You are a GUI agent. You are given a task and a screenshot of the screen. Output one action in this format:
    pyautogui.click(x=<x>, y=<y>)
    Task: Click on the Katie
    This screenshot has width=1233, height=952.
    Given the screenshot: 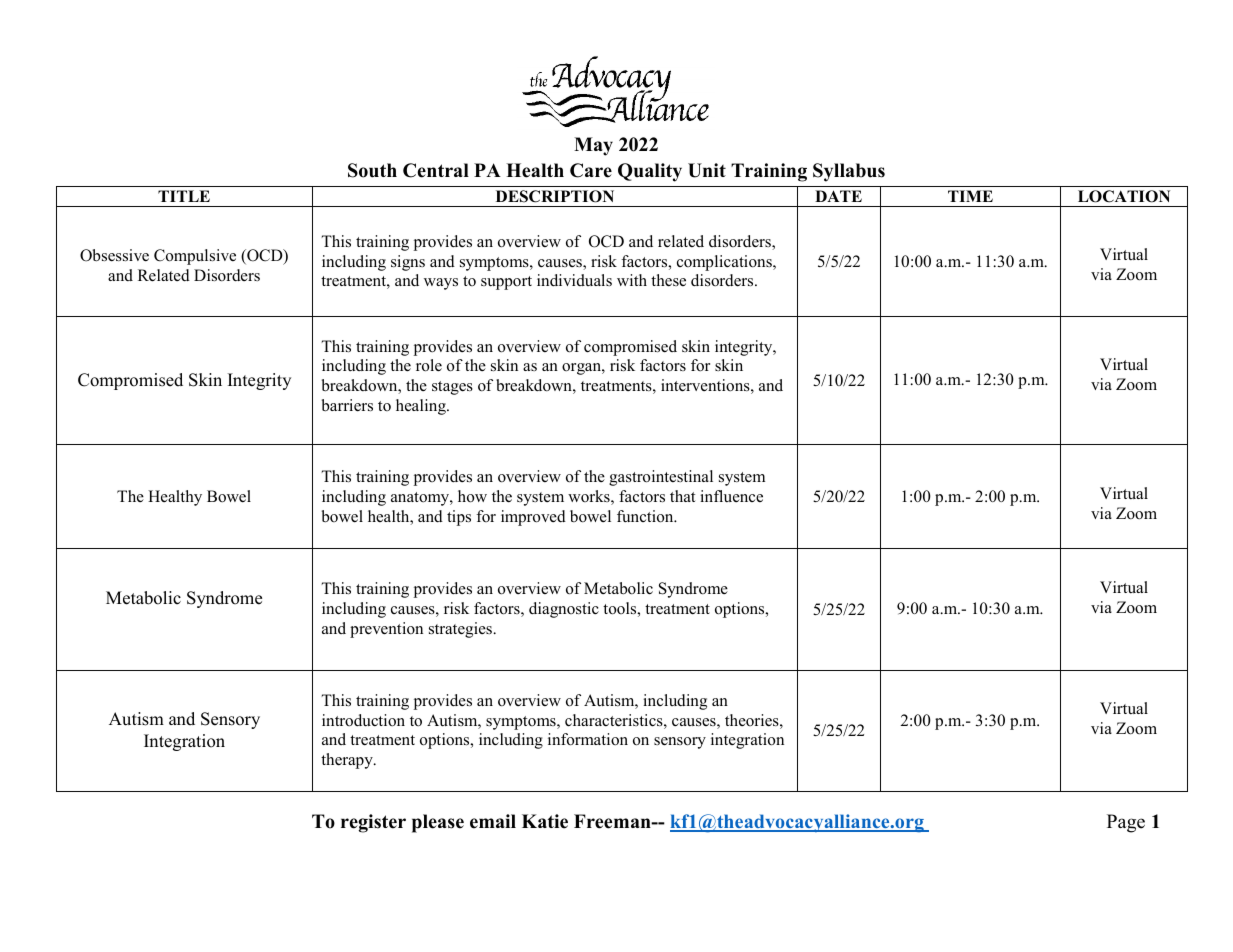 What is the action you would take?
    pyautogui.click(x=545, y=821)
